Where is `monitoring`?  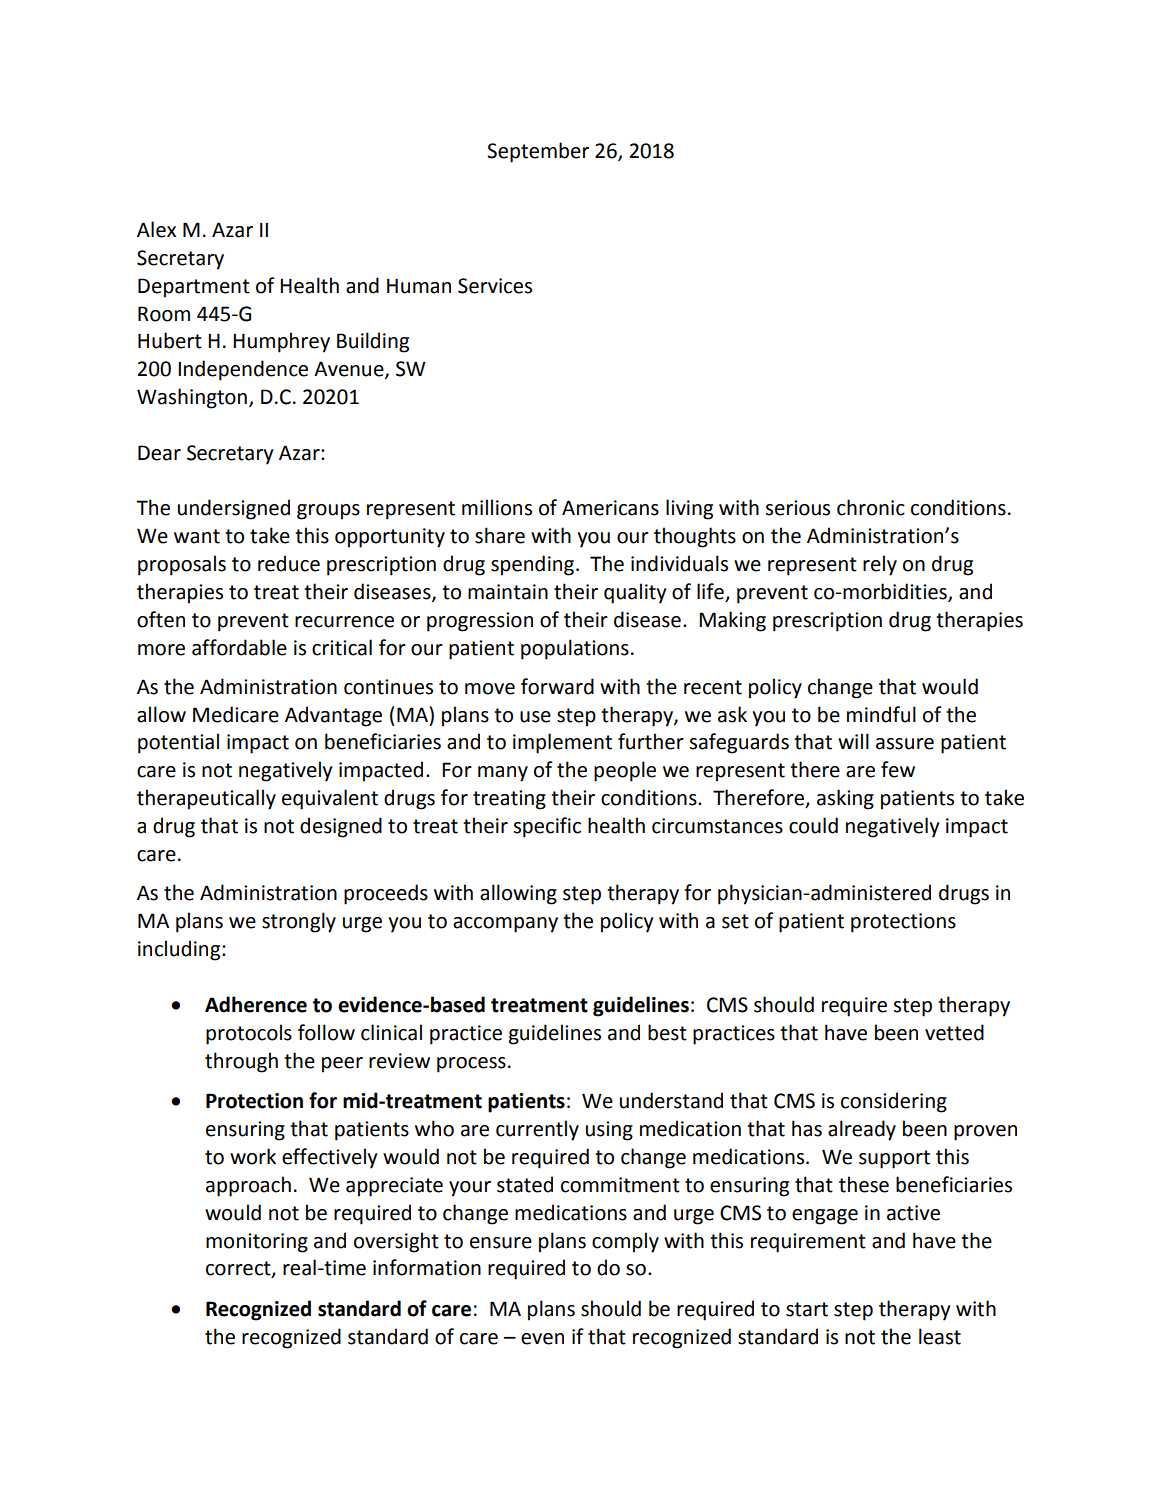
monitoring is located at coordinates (257, 1243).
